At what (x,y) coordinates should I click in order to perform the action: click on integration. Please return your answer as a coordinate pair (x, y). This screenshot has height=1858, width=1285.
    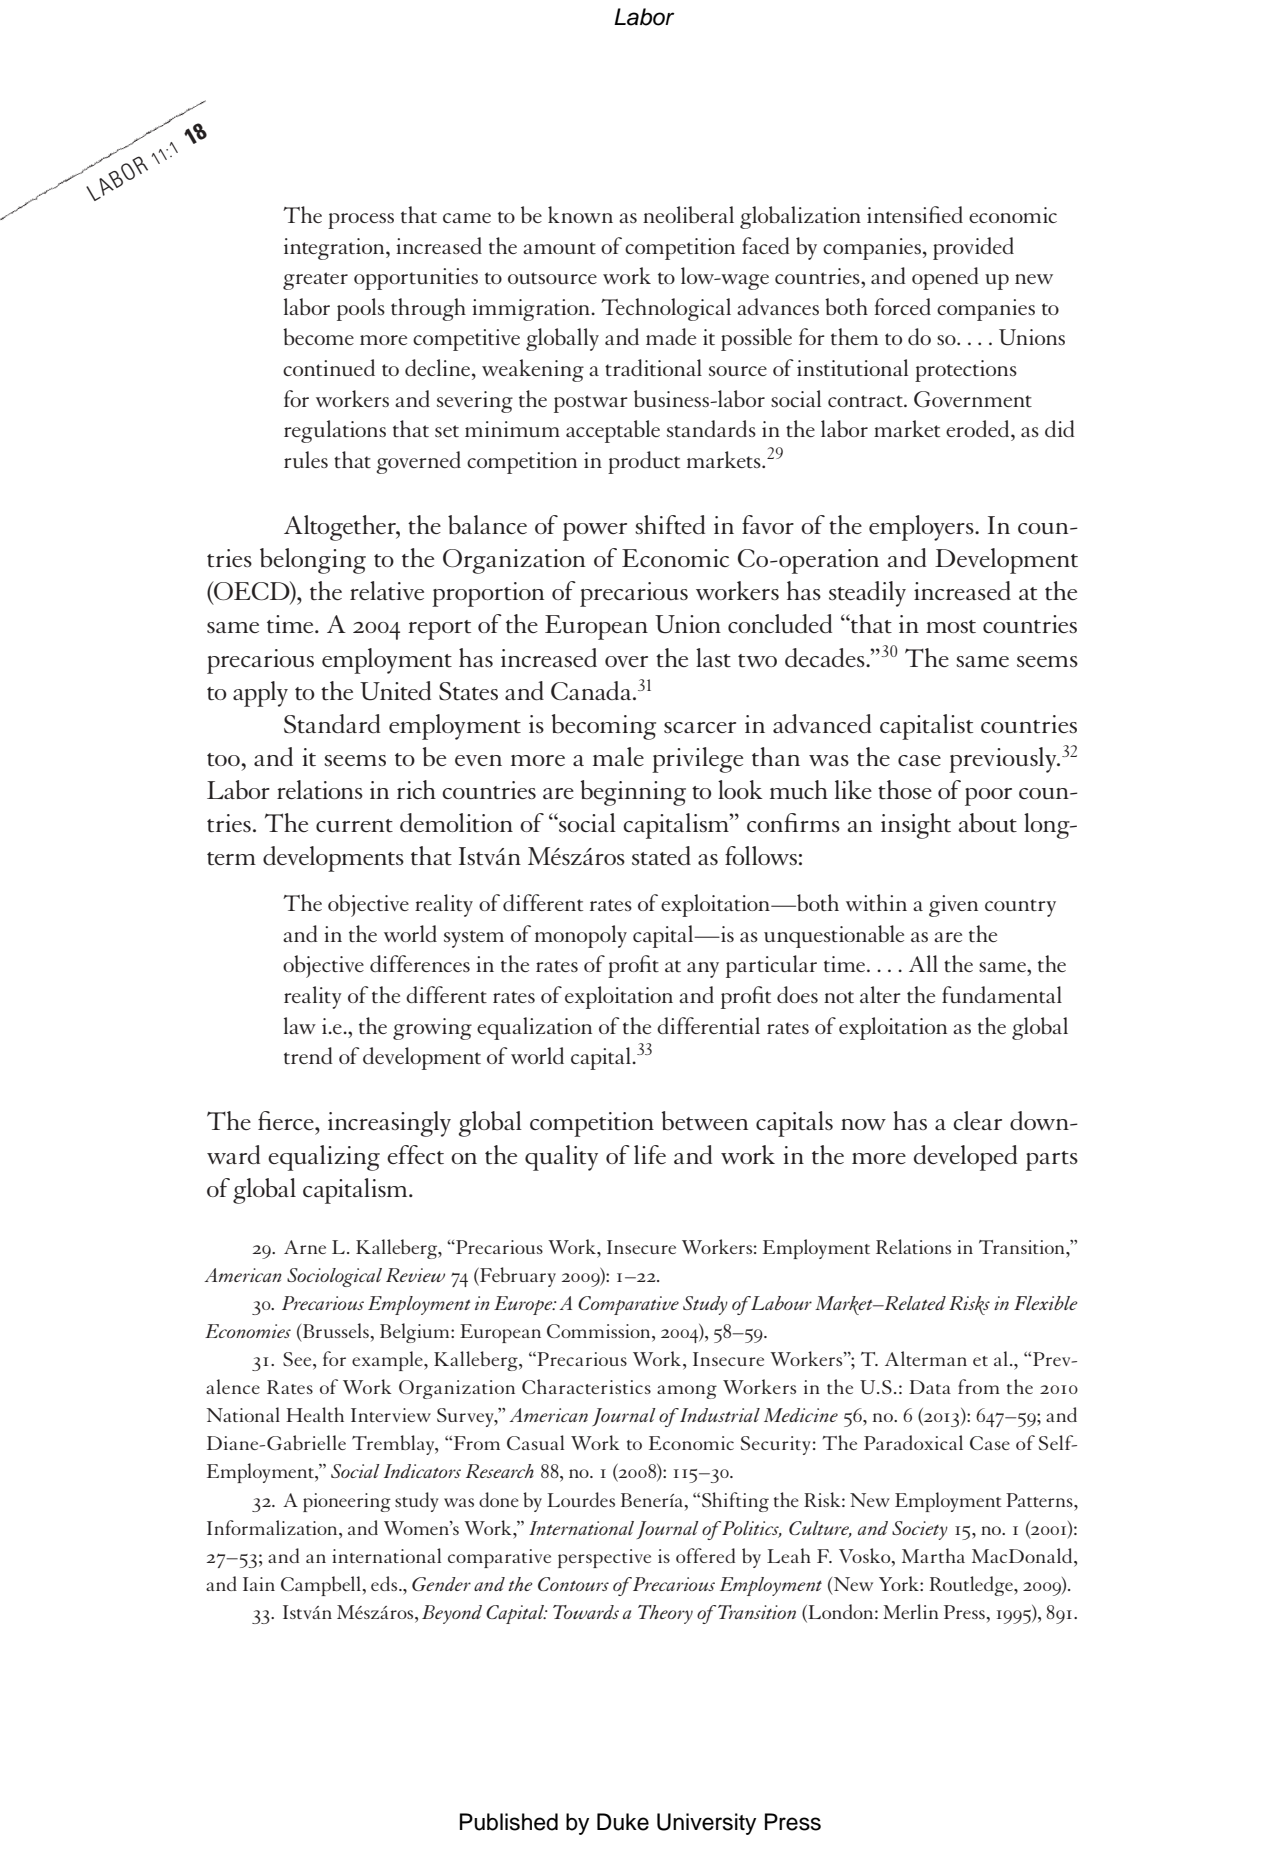
    Looking at the image, I should click on (335, 249).
